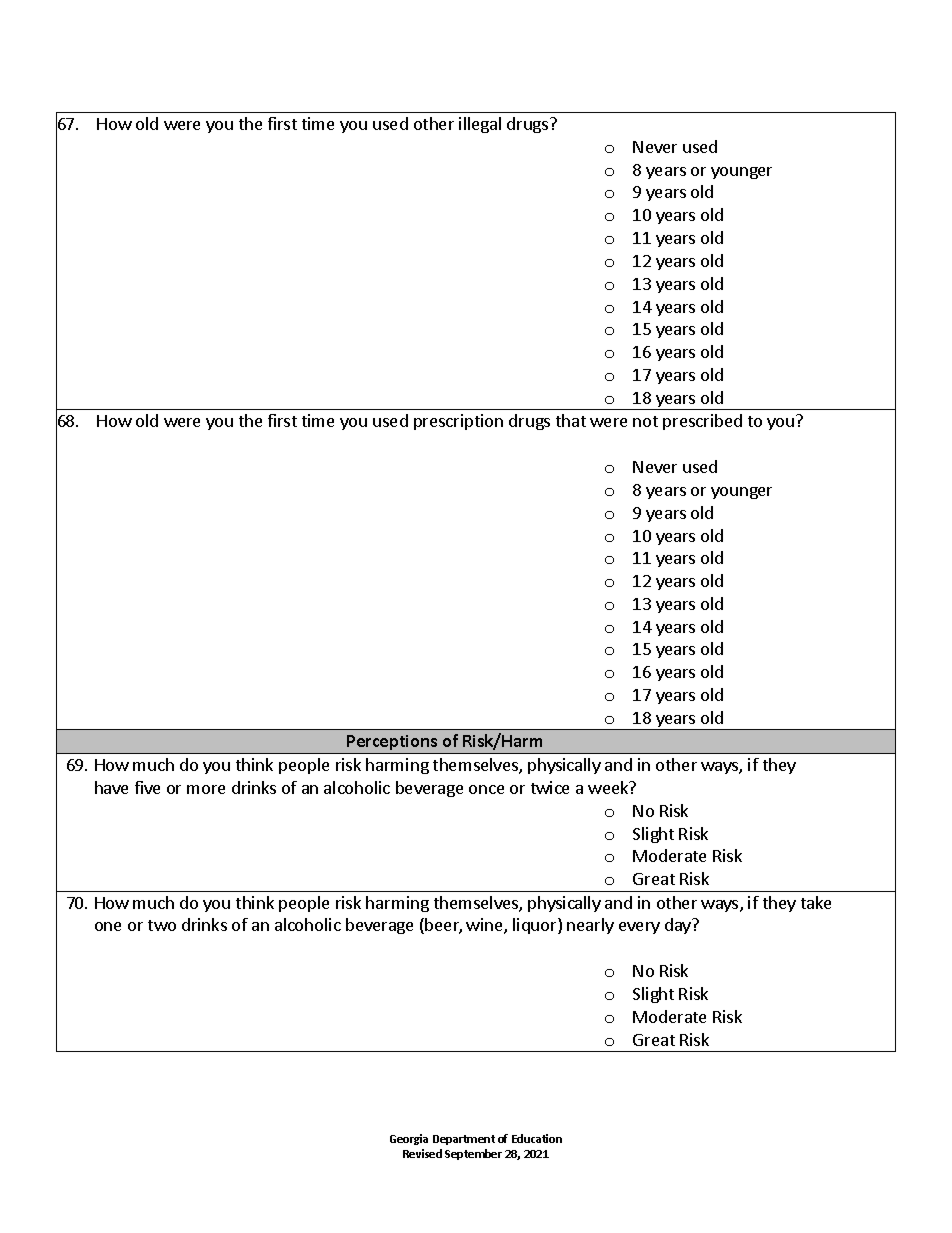 The height and width of the image is (1233, 952). Describe the element at coordinates (409, 1139) in the image. I see `Georgia` at that location.
